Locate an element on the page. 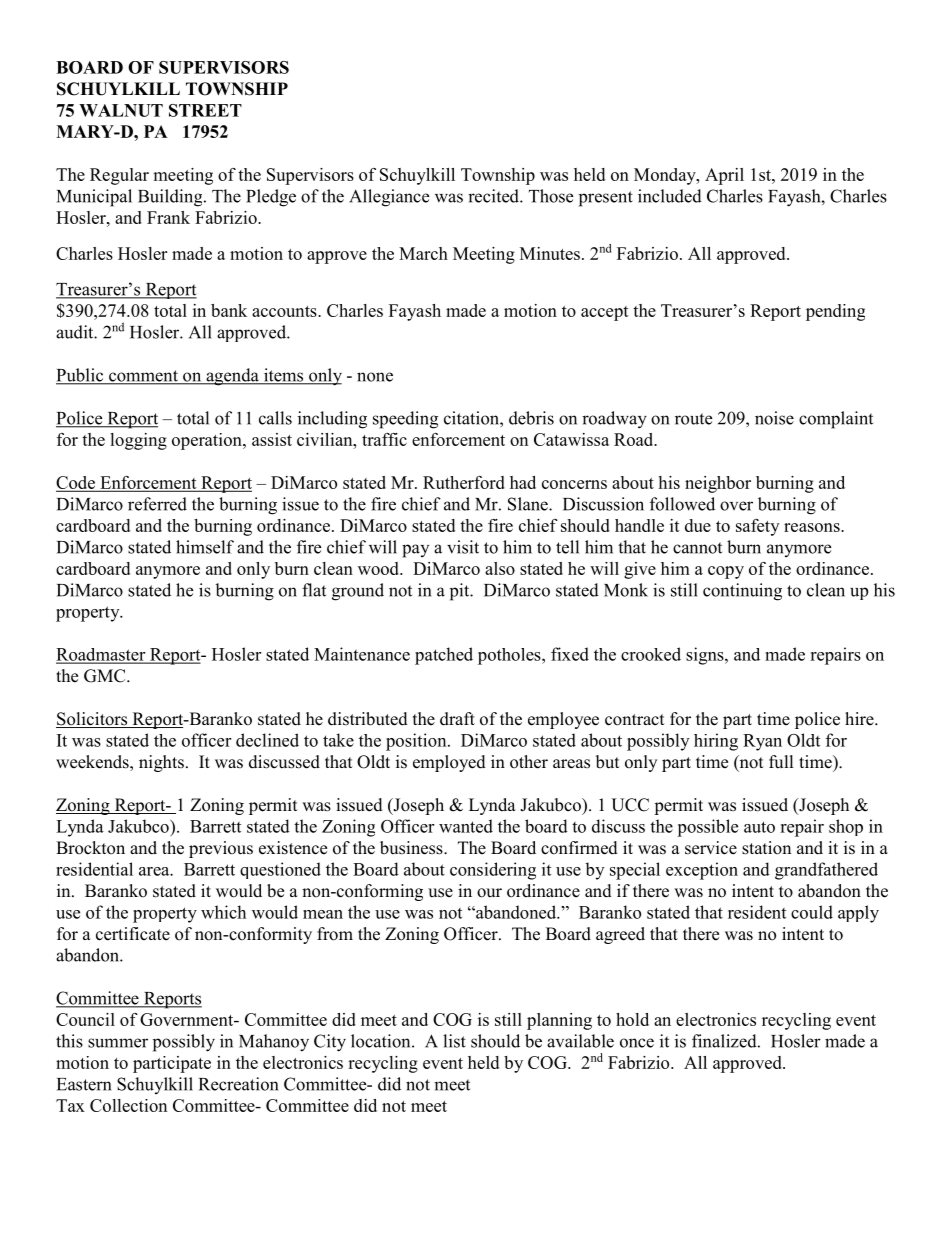  STREET is located at coordinates (205, 110).
